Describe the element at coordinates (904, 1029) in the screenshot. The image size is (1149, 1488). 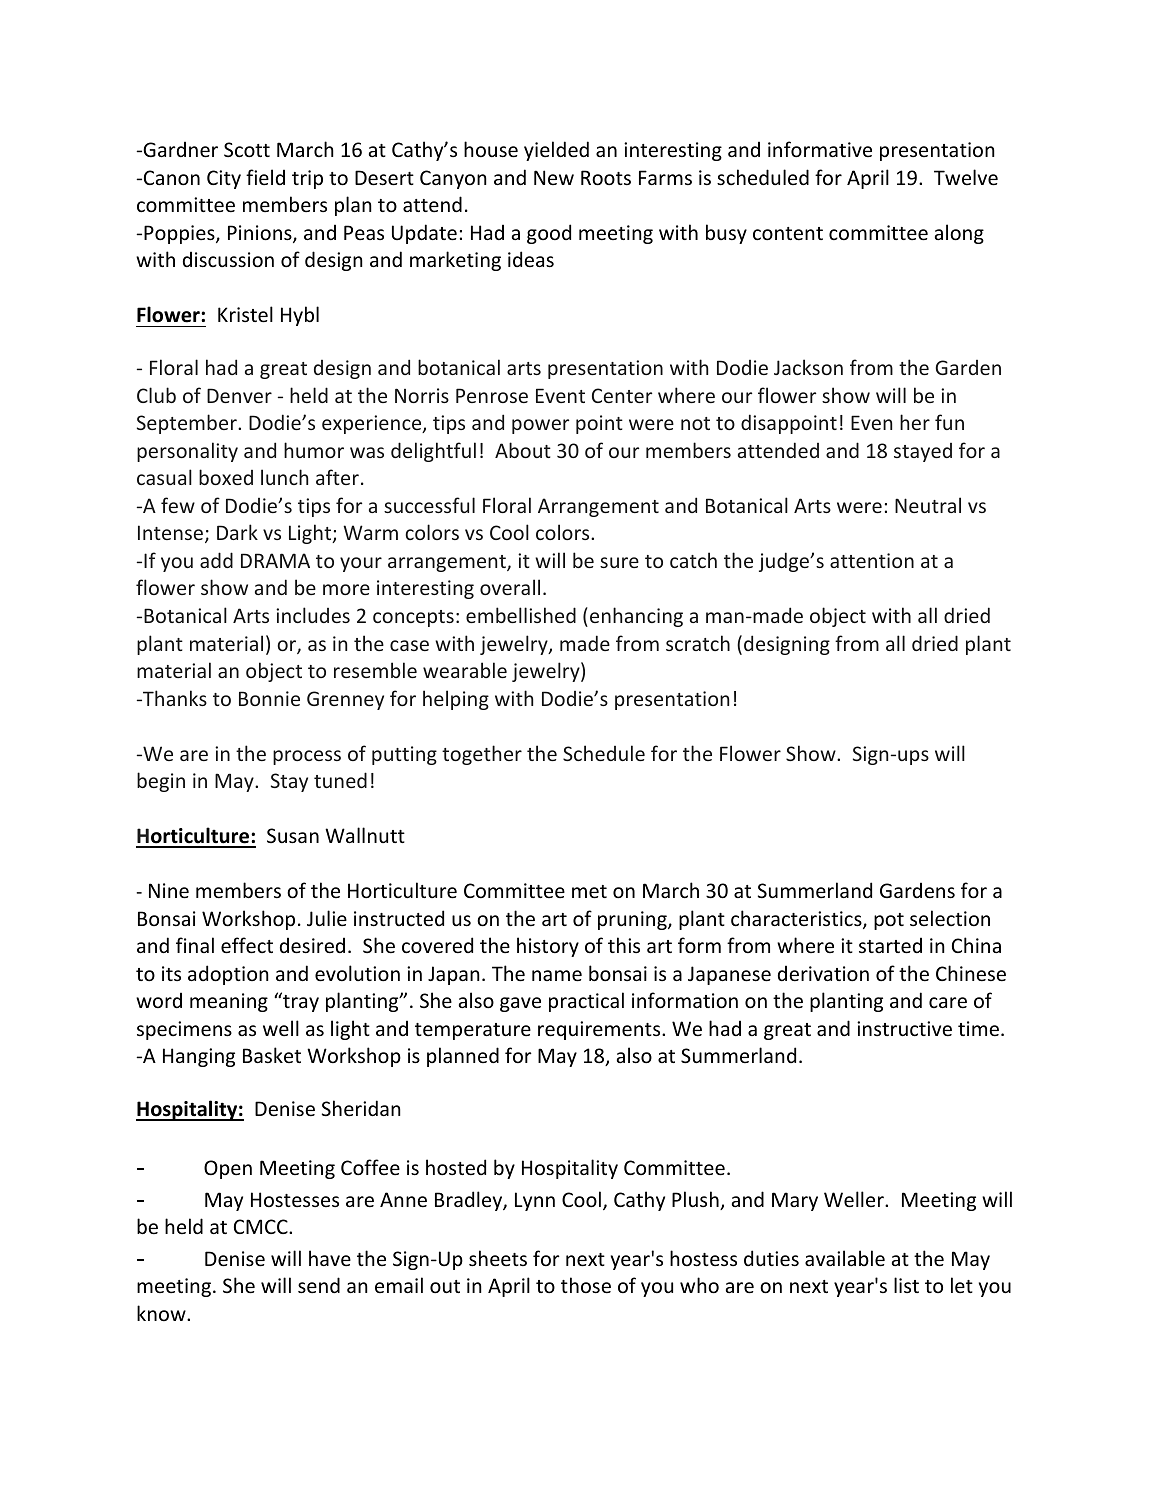
I see `instructive` at that location.
